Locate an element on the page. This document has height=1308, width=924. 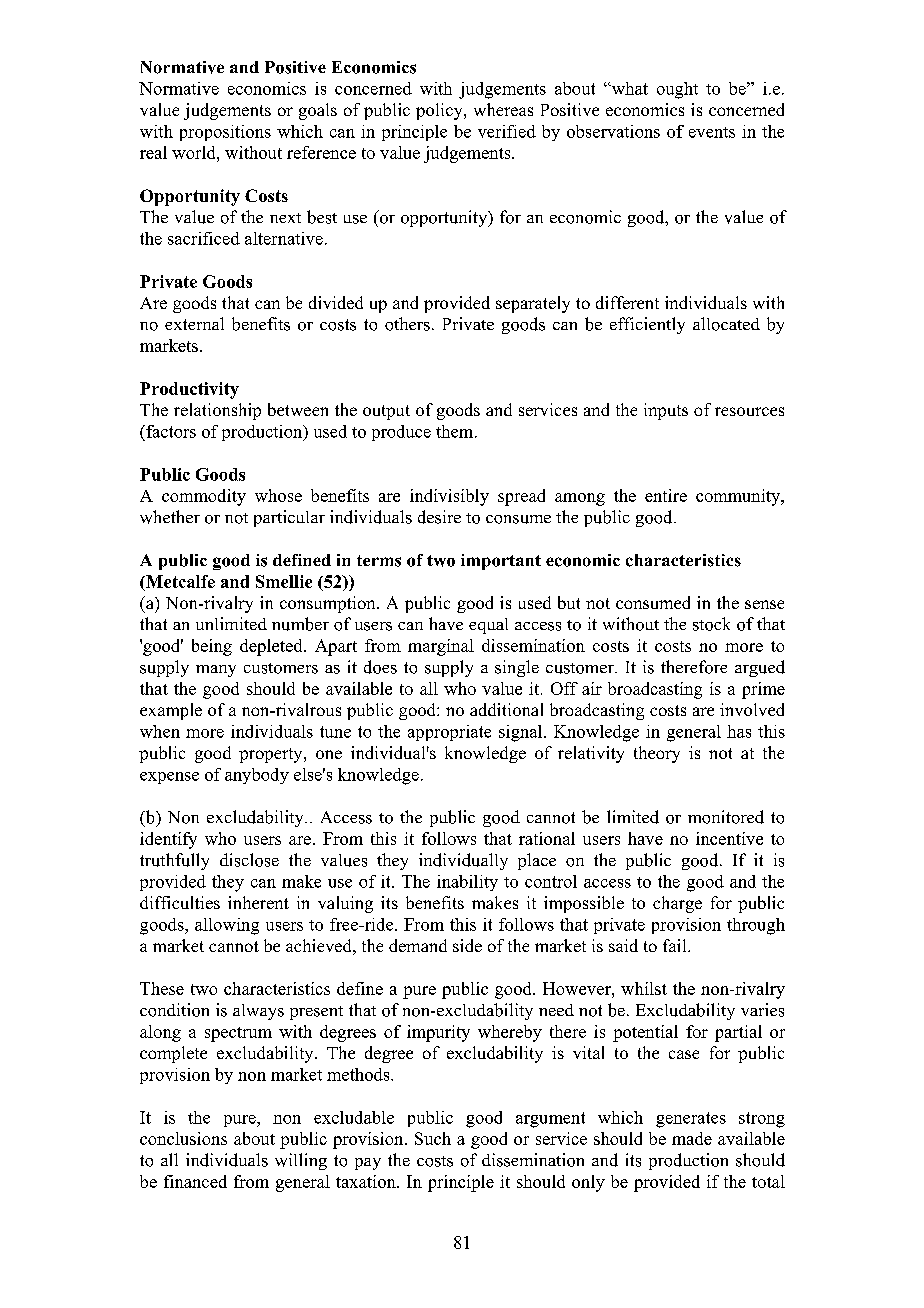
events is located at coordinates (712, 132).
